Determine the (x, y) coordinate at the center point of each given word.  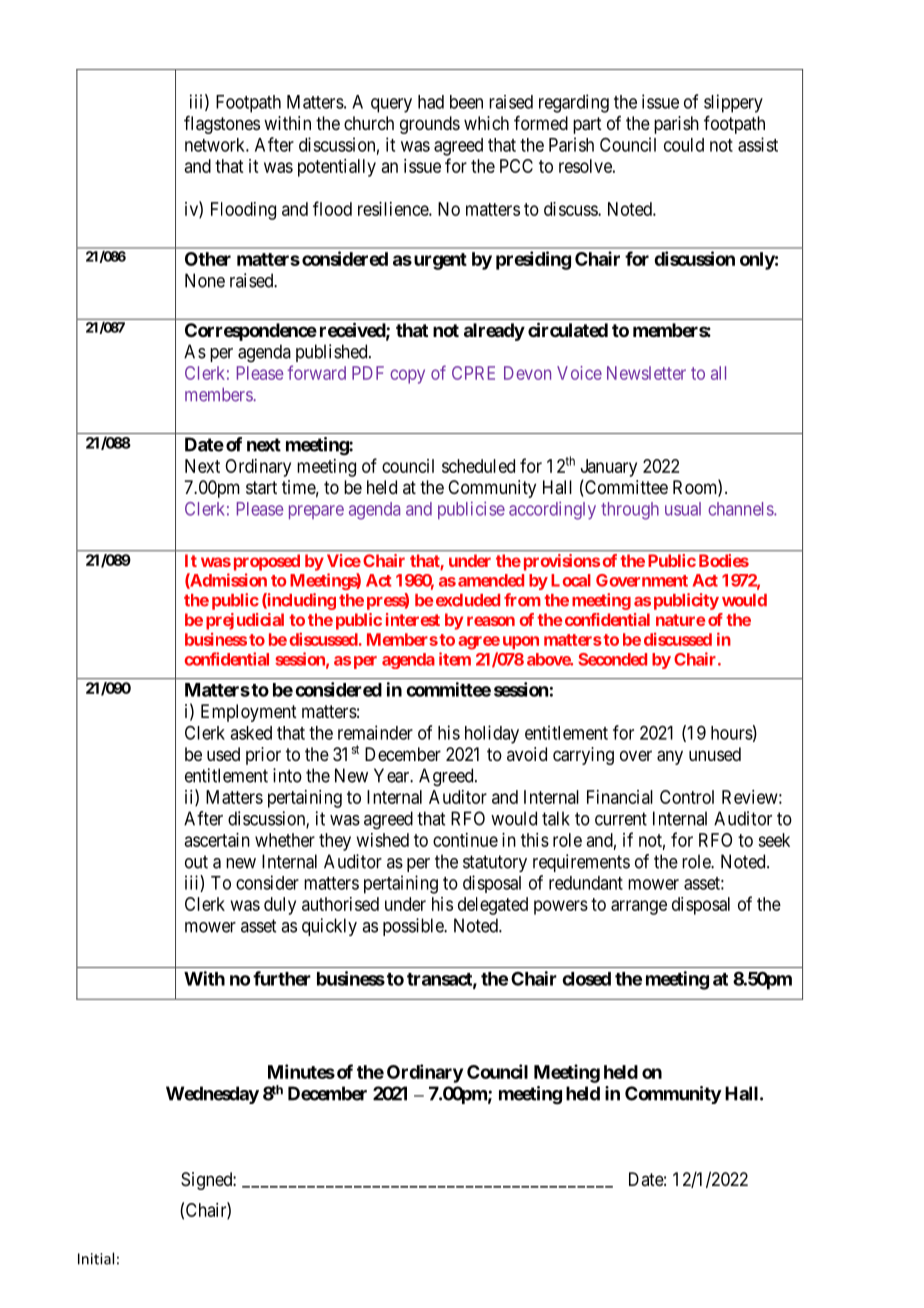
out (196, 862)
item (455, 659)
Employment (249, 713)
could (684, 145)
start (261, 488)
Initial (96, 1258)
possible (414, 927)
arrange (639, 907)
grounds (430, 125)
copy (407, 376)
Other (208, 259)
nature (681, 620)
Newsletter (646, 373)
